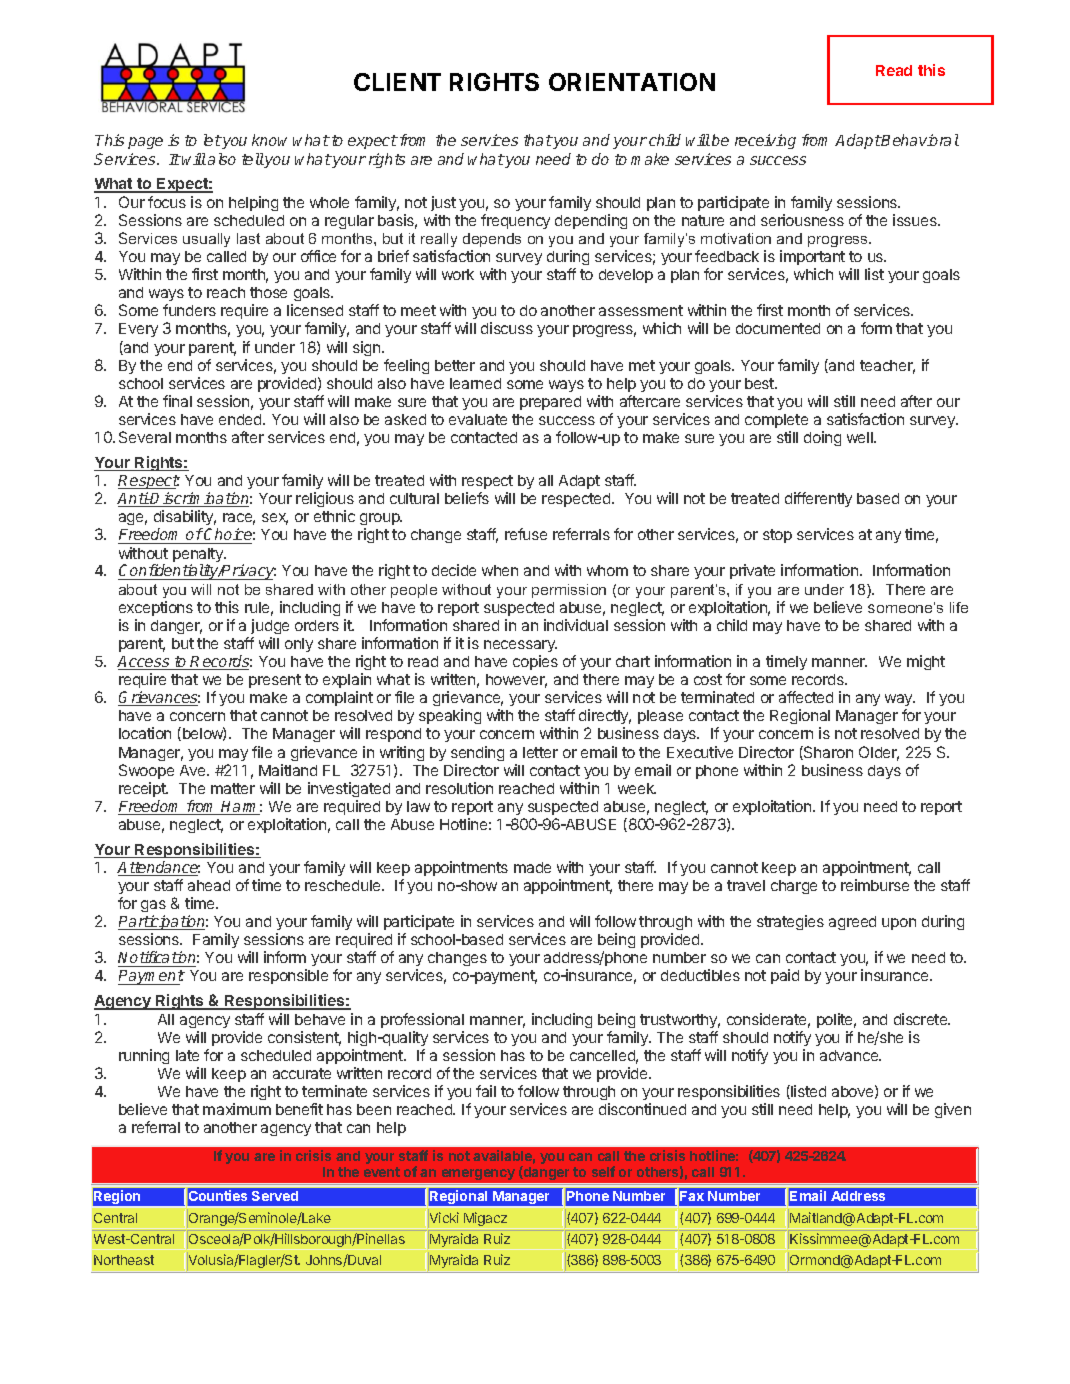 Image resolution: width=1070 pixels, height=1384 pixels. What do you see at coordinates (806, 697) in the screenshot?
I see `affected` at bounding box center [806, 697].
